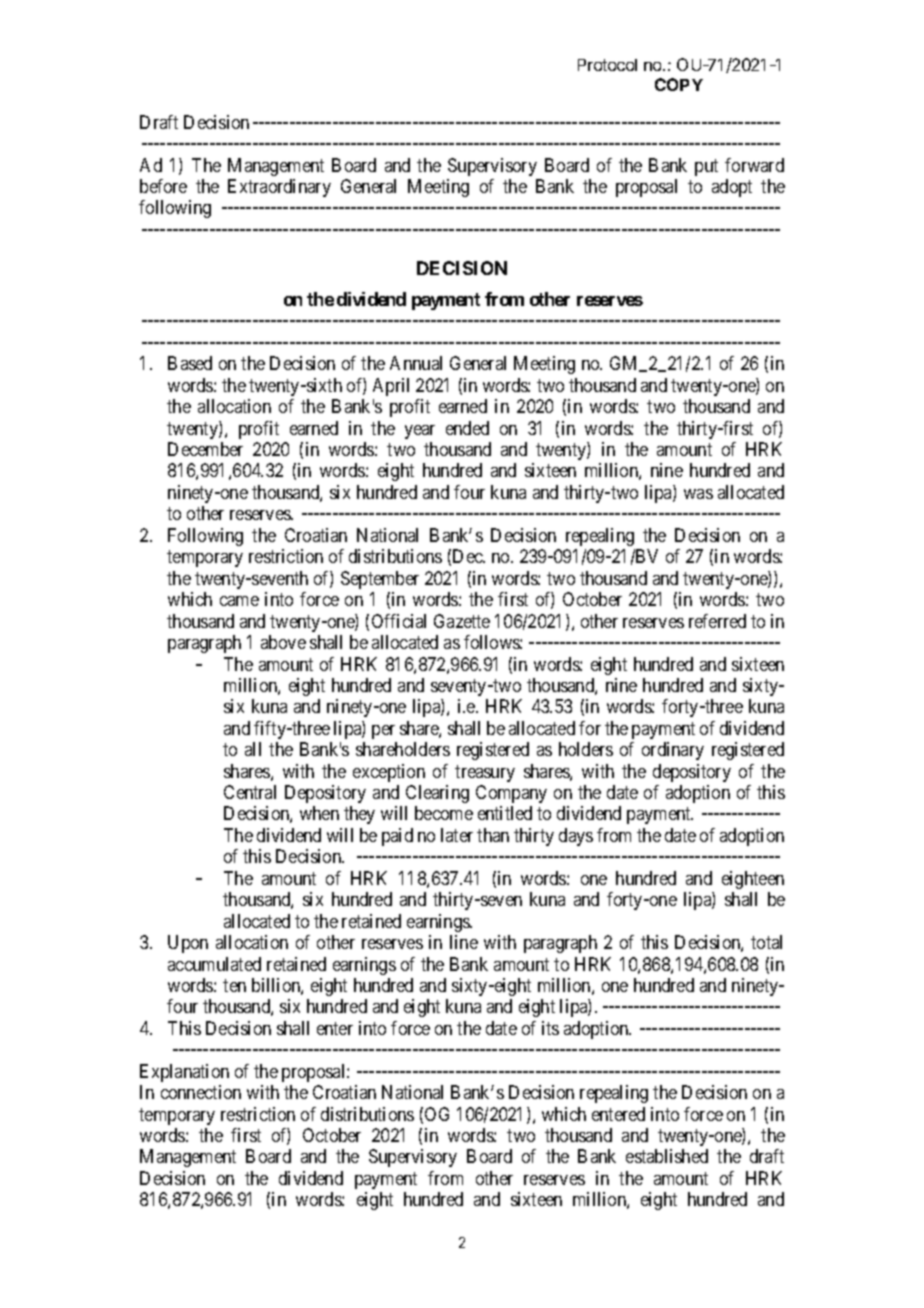  What do you see at coordinates (250, 792) in the image?
I see `Central` at bounding box center [250, 792].
